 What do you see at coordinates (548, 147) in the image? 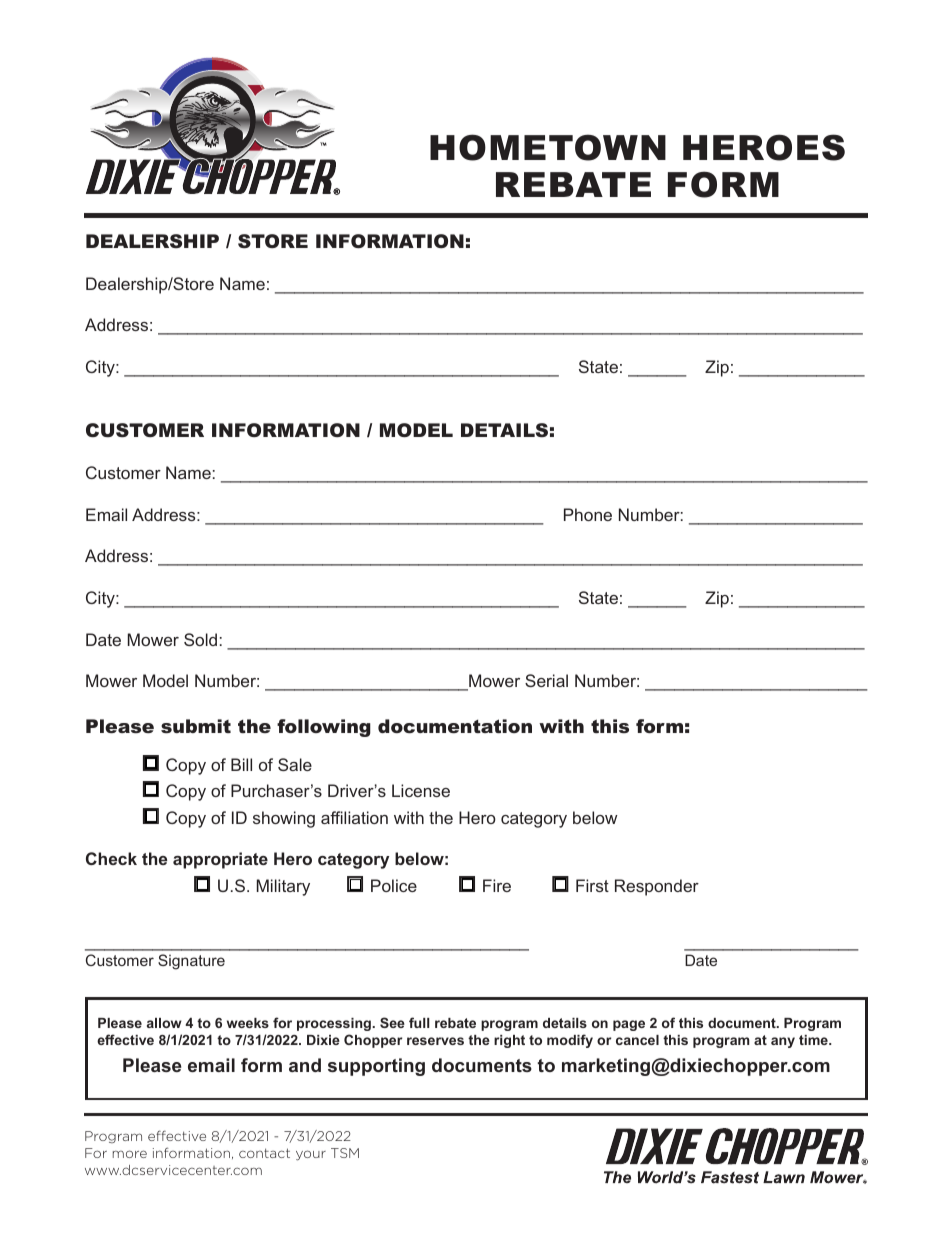
I see `HOMETOWN` at bounding box center [548, 147].
